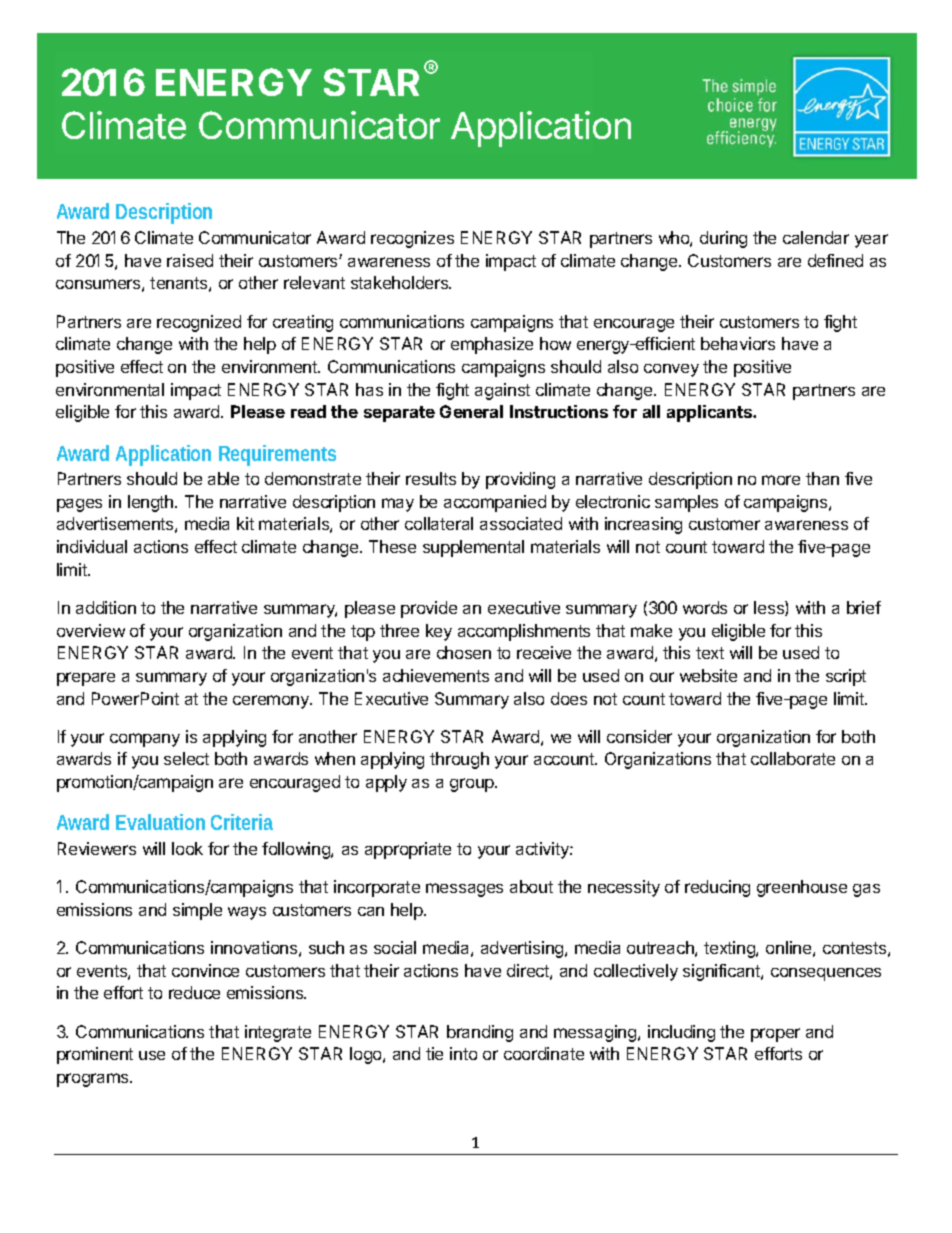  I want to click on into, so click(463, 1053).
